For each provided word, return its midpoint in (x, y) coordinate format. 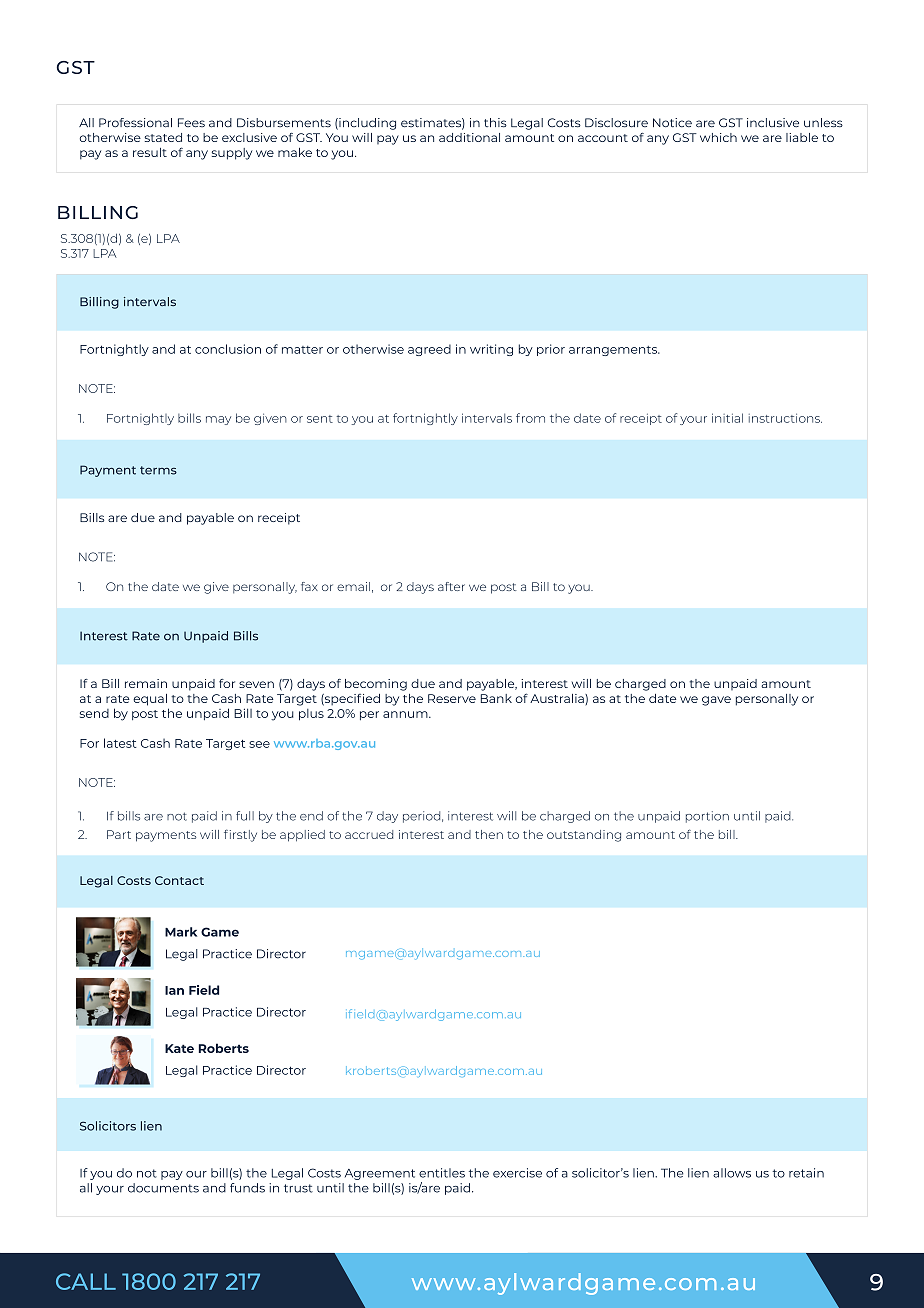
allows (732, 1173)
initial (727, 418)
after (451, 586)
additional (469, 137)
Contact (179, 880)
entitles (442, 1173)
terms (158, 470)
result (150, 152)
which (718, 137)
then (489, 834)
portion (707, 817)
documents (163, 1188)
